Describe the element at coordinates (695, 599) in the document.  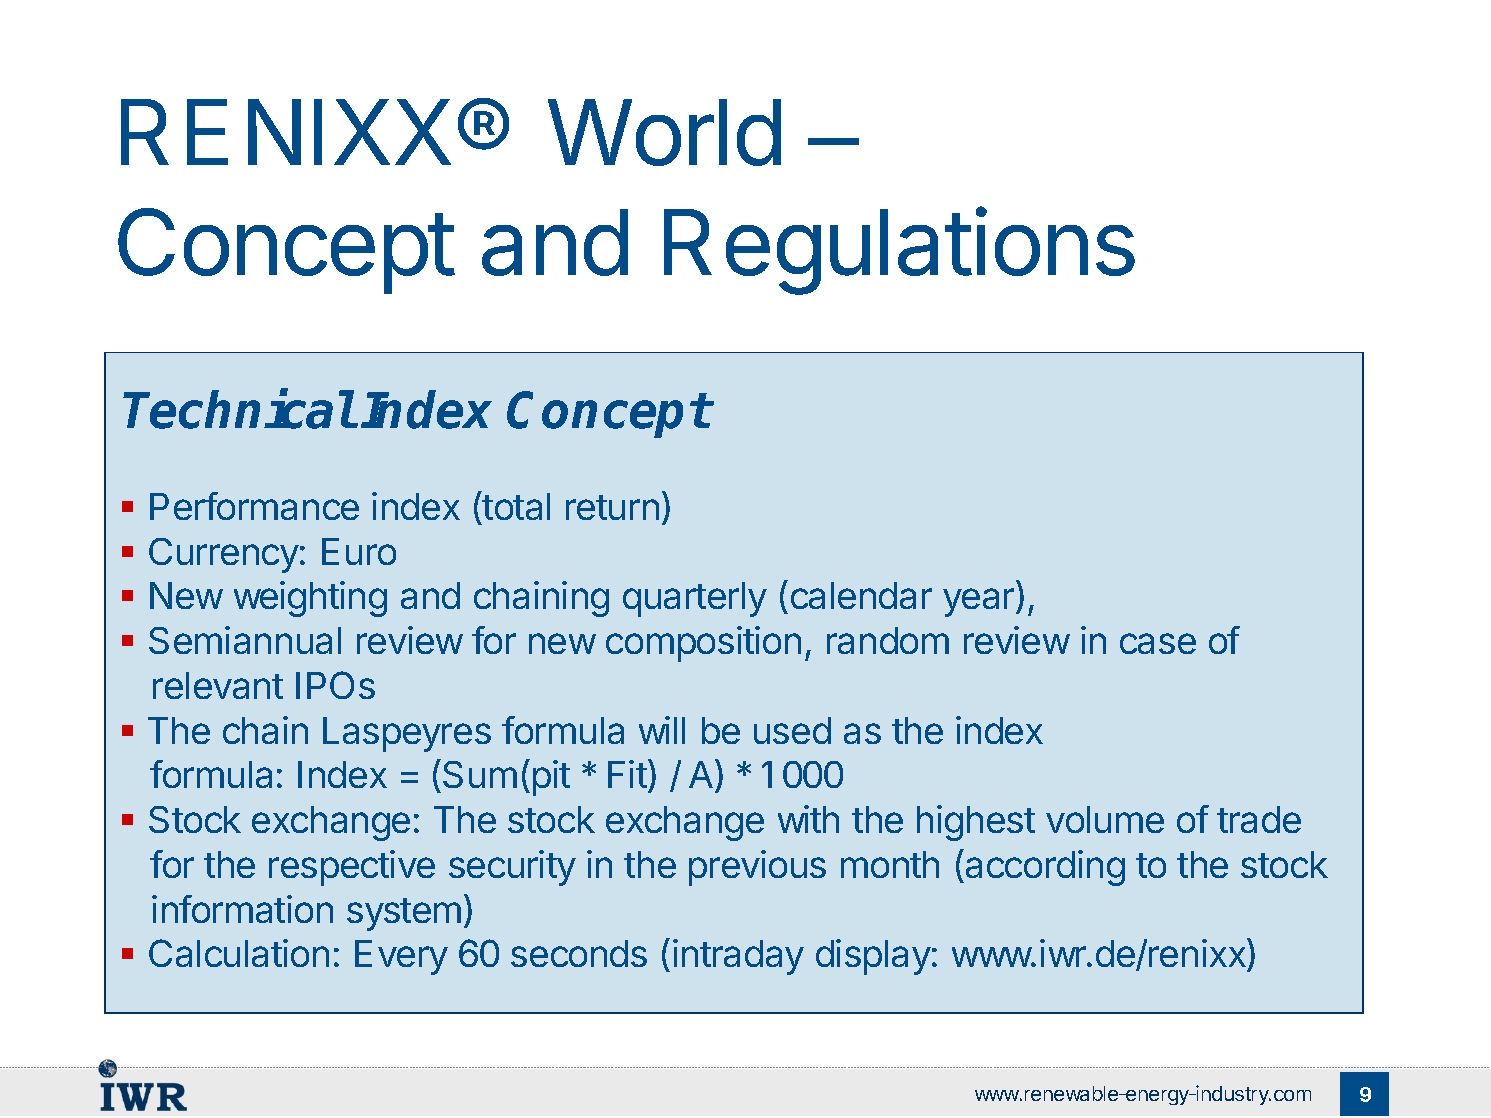
I see `quarterly` at that location.
